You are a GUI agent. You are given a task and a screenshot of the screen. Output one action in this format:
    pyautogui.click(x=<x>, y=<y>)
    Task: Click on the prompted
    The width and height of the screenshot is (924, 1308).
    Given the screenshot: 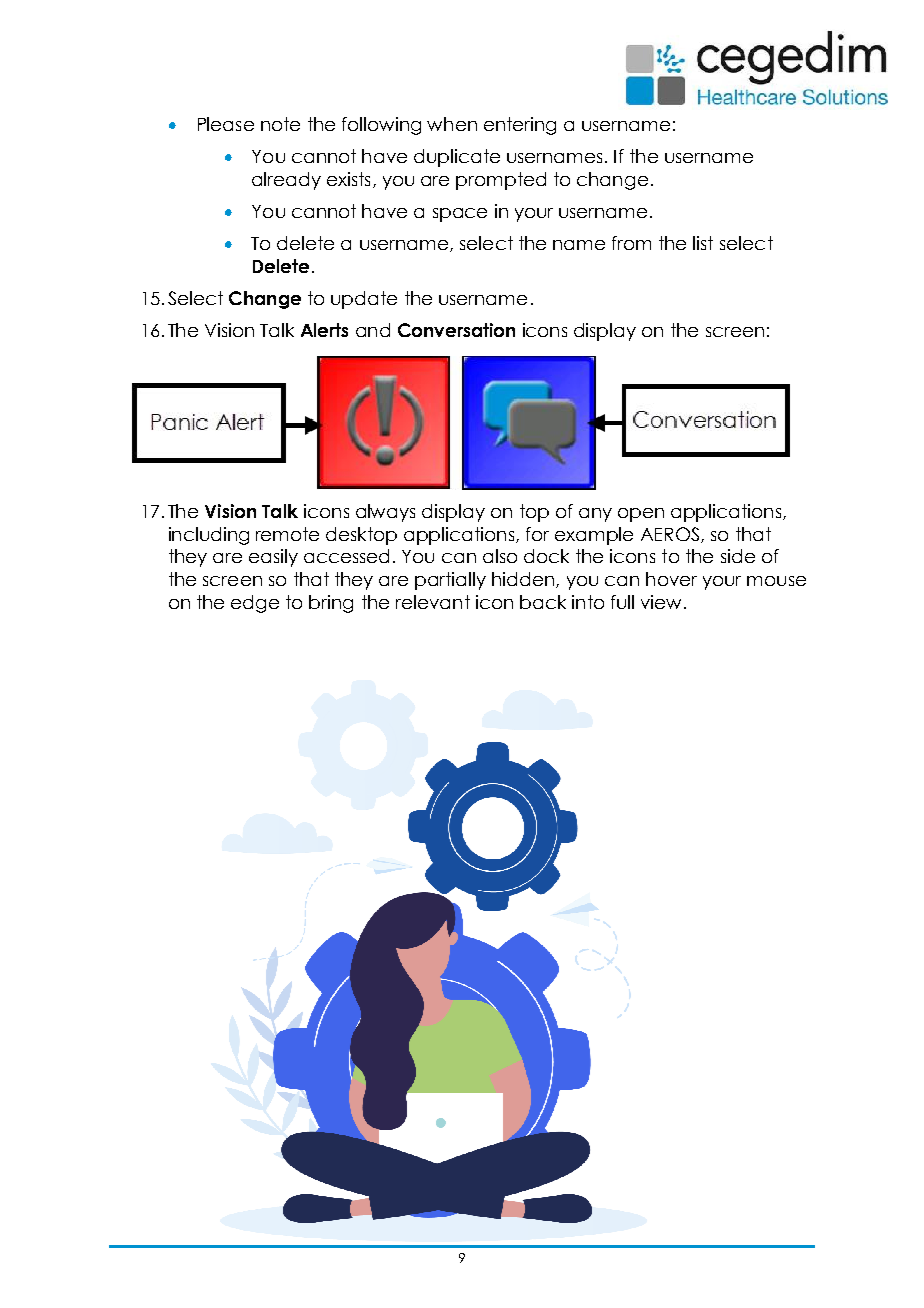 What is the action you would take?
    pyautogui.click(x=501, y=181)
